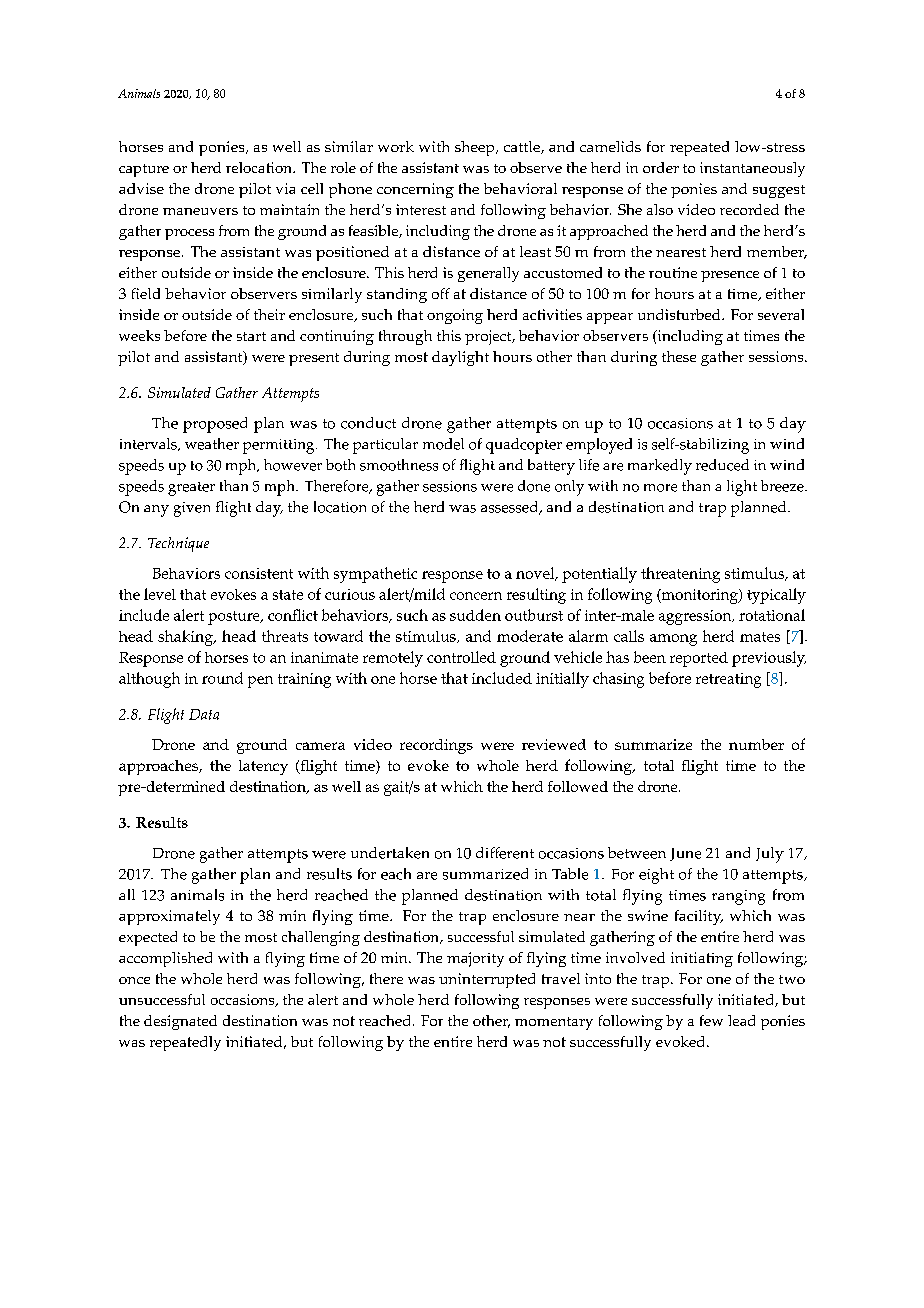  What do you see at coordinates (475, 959) in the image?
I see `majority` at bounding box center [475, 959].
